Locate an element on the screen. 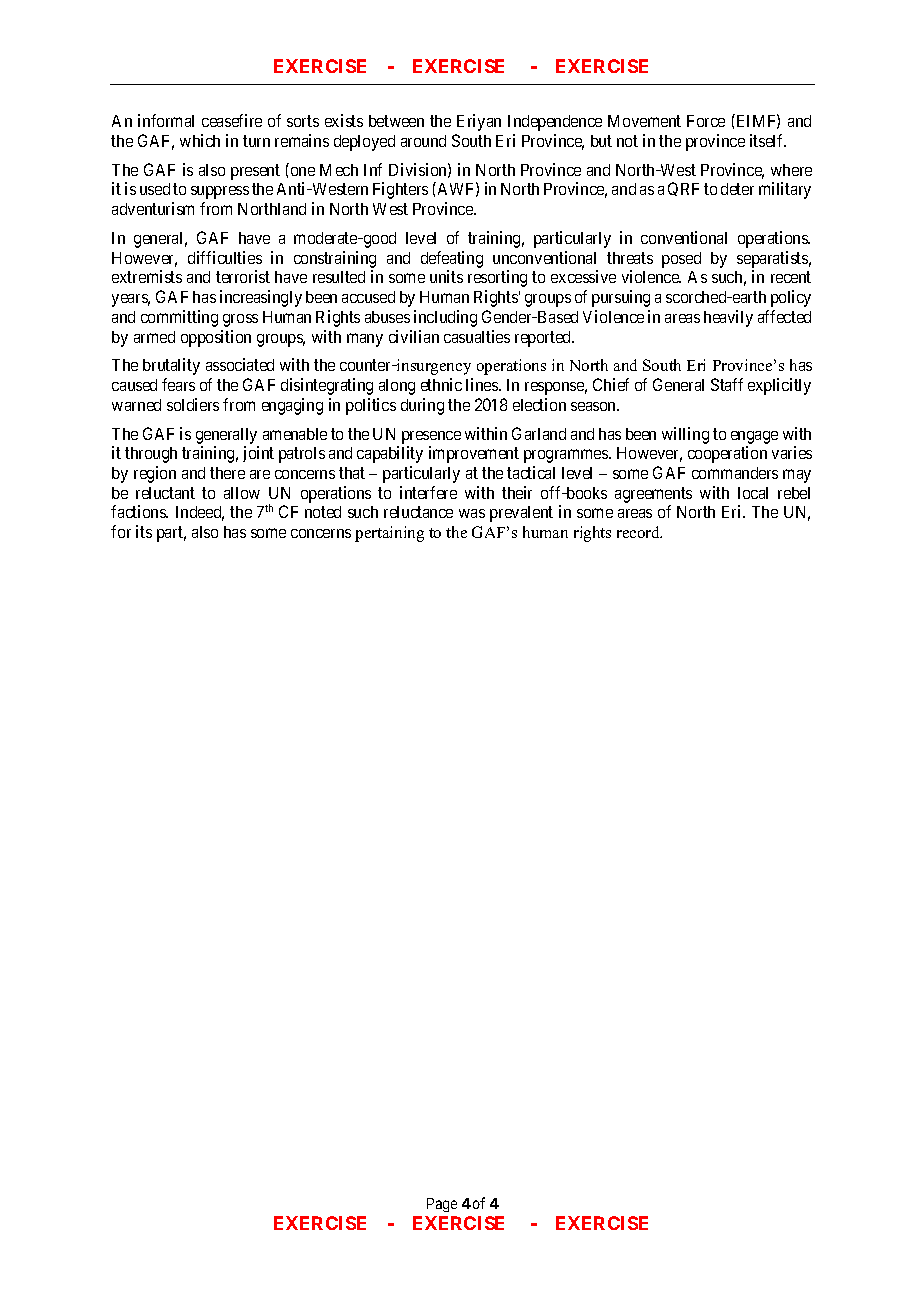 Image resolution: width=924 pixels, height=1308 pixels. allow is located at coordinates (242, 493).
